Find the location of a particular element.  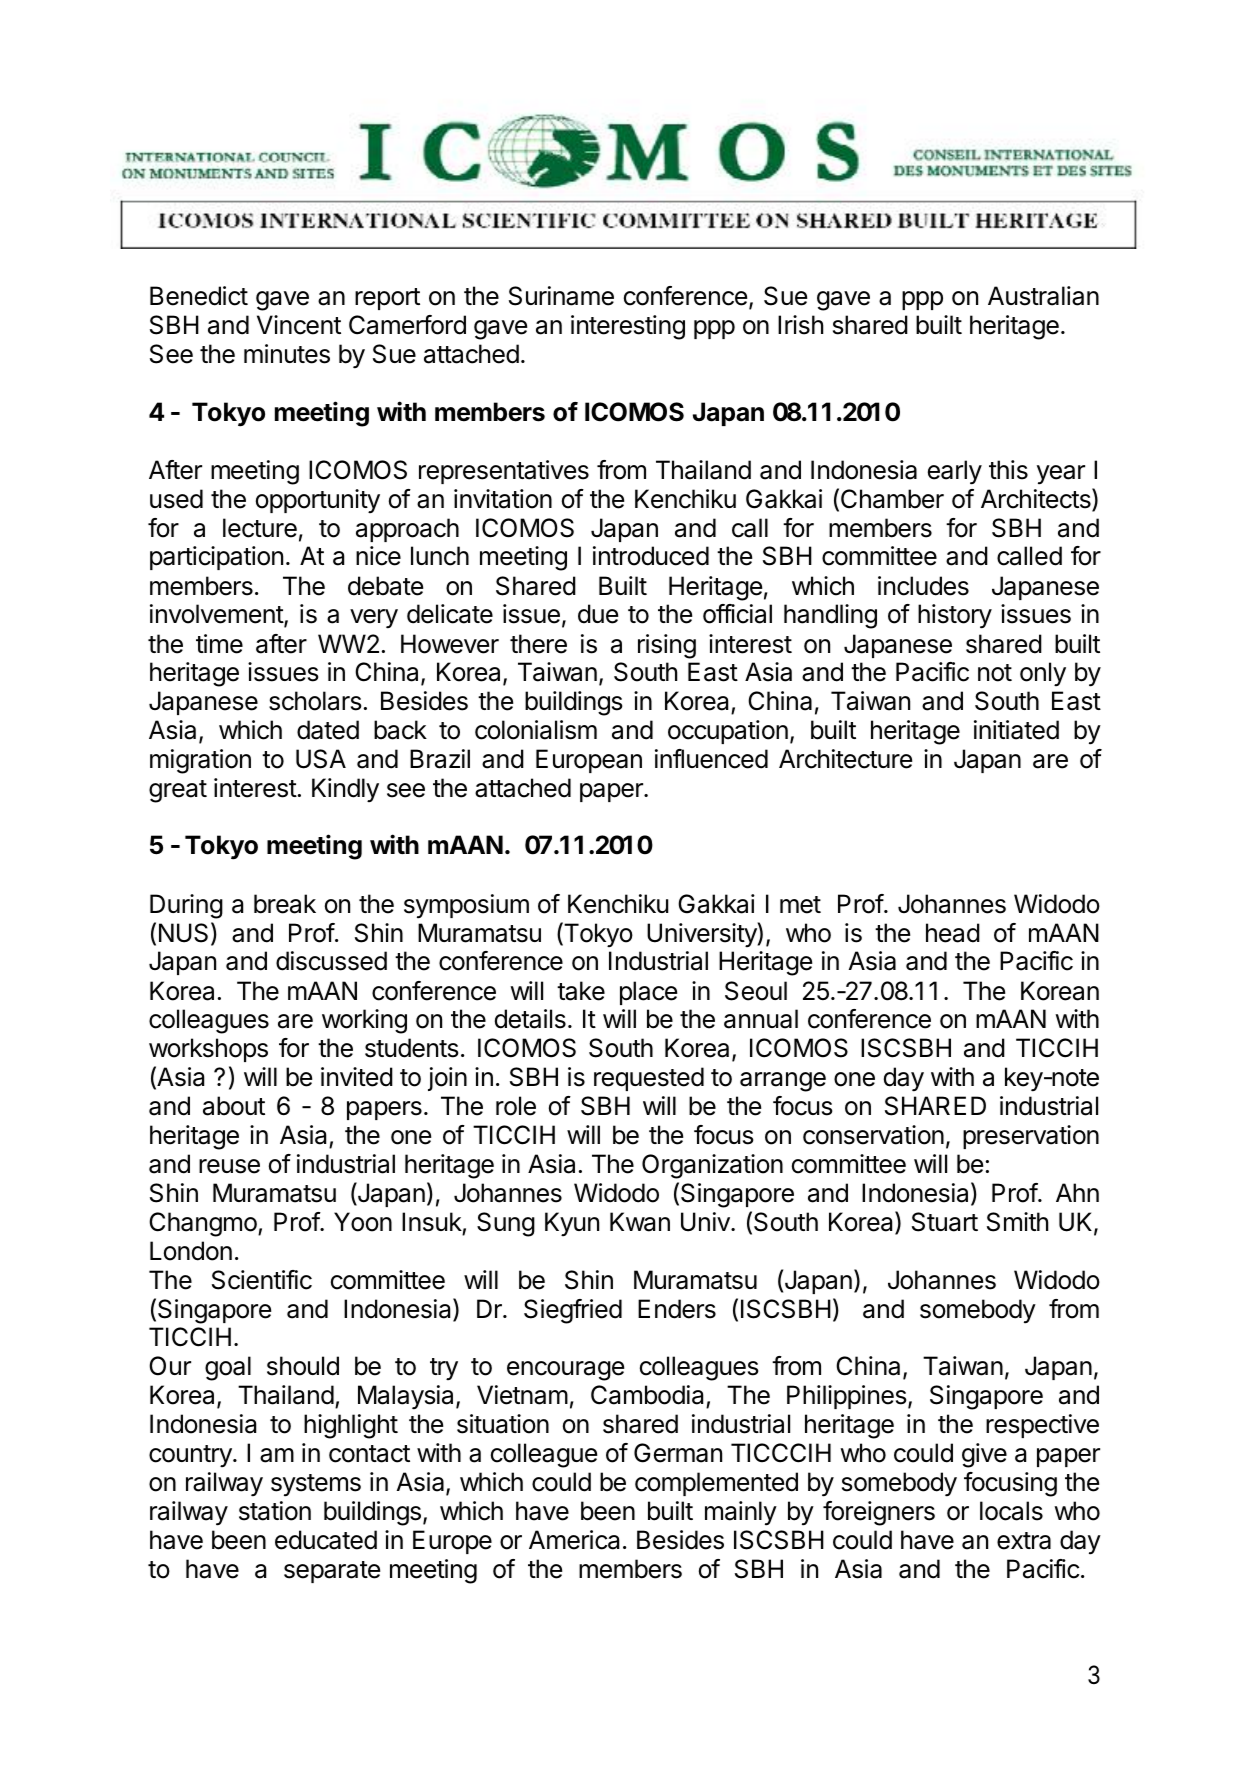

Vincent is located at coordinates (299, 325).
